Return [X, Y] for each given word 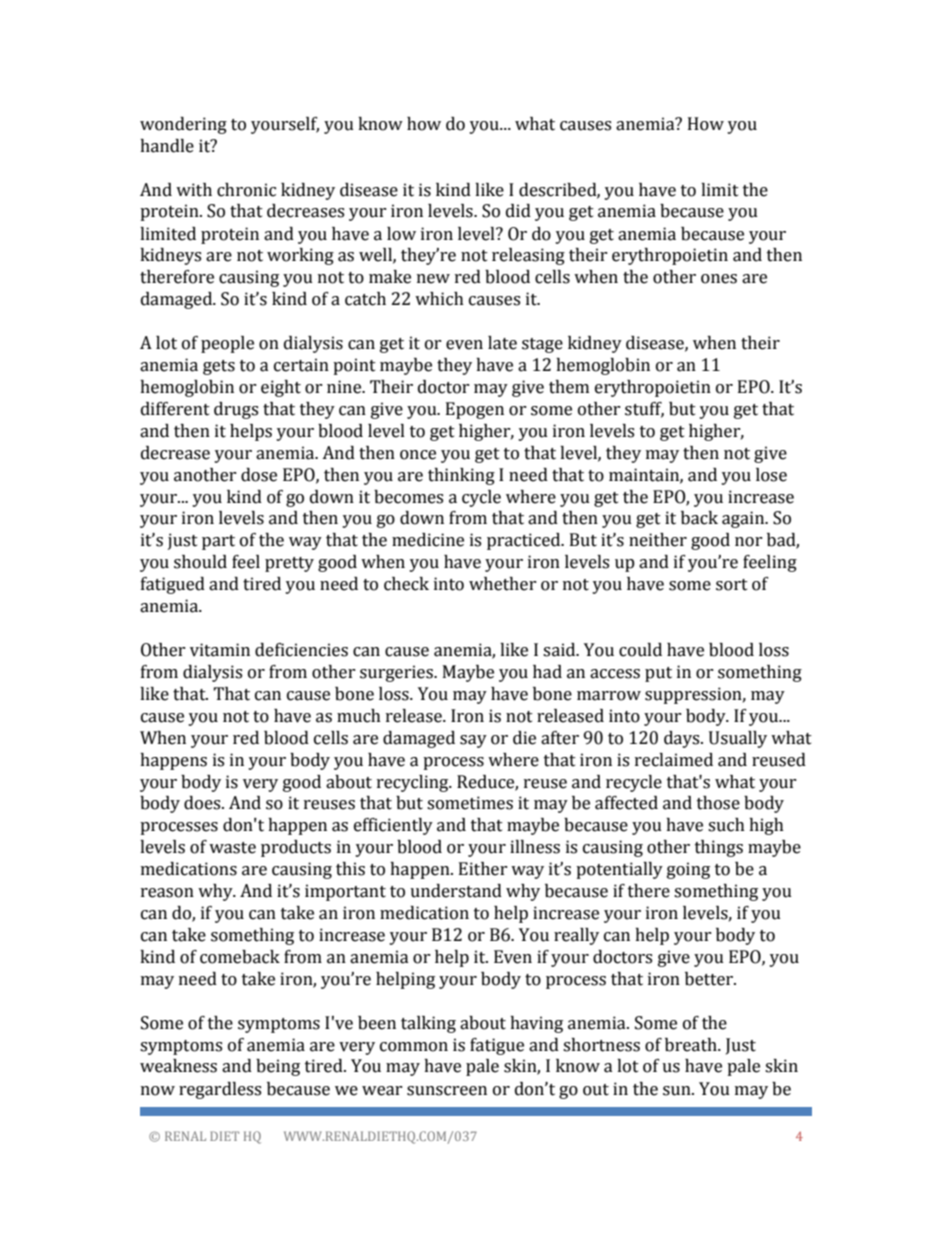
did [518, 211]
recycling [414, 783]
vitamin [220, 650]
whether [503, 584]
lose [771, 475]
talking [428, 1024]
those [718, 803]
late [502, 343]
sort [732, 585]
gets [219, 367]
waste [232, 848]
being [278, 1067]
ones [719, 279]
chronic [246, 190]
